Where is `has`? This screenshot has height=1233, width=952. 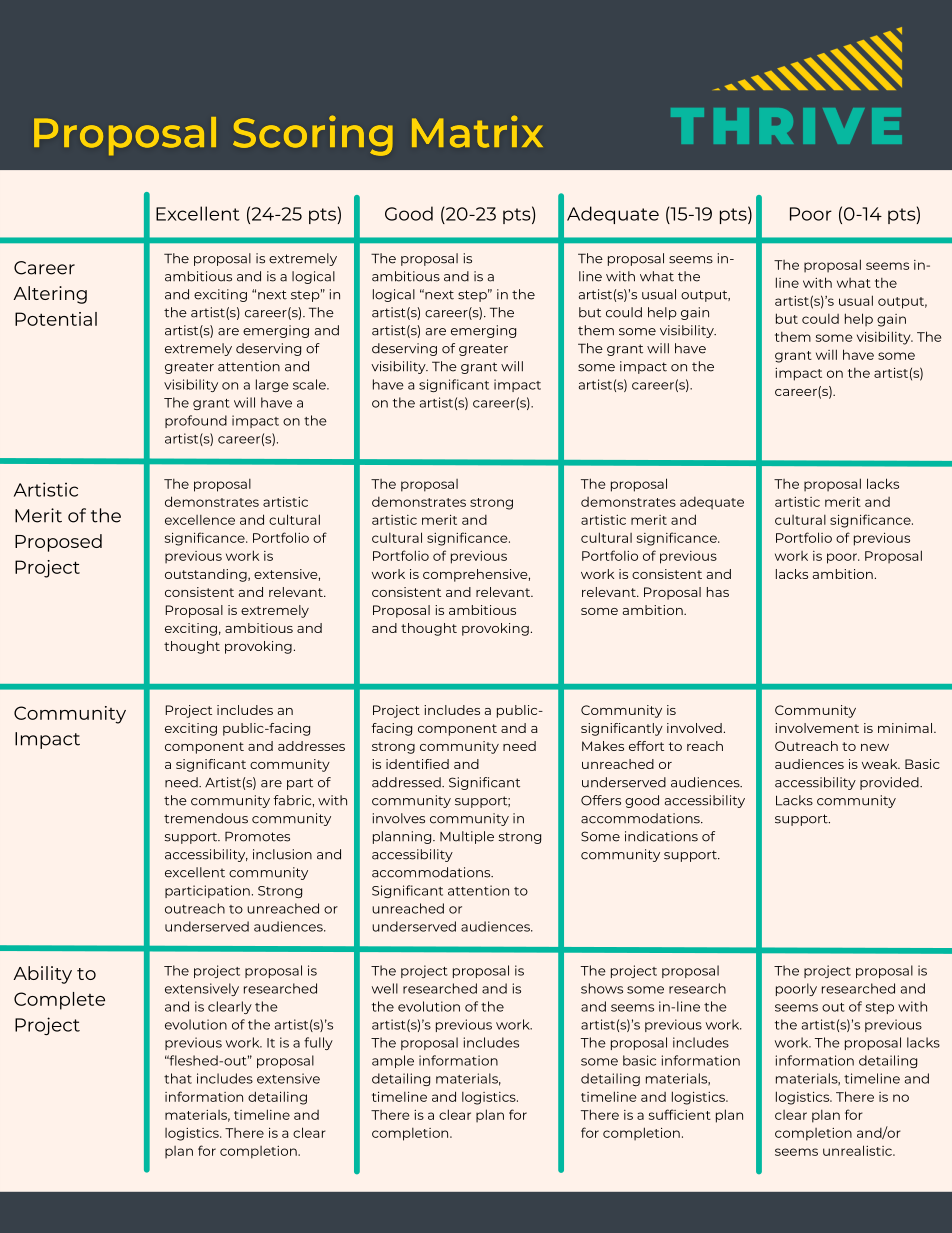 has is located at coordinates (718, 592).
